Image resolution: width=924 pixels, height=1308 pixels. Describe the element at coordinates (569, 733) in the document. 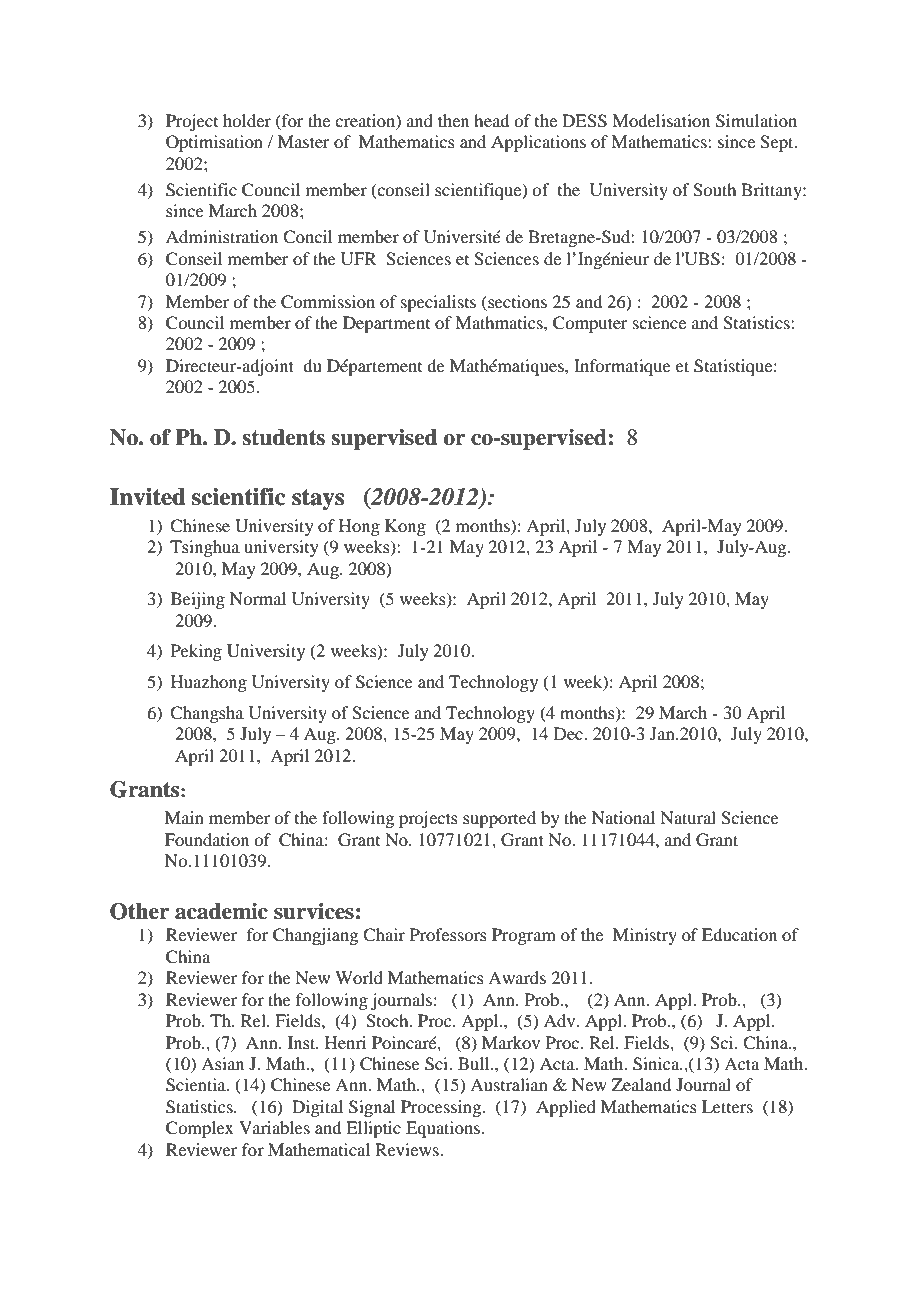

I see `Dec` at that location.
